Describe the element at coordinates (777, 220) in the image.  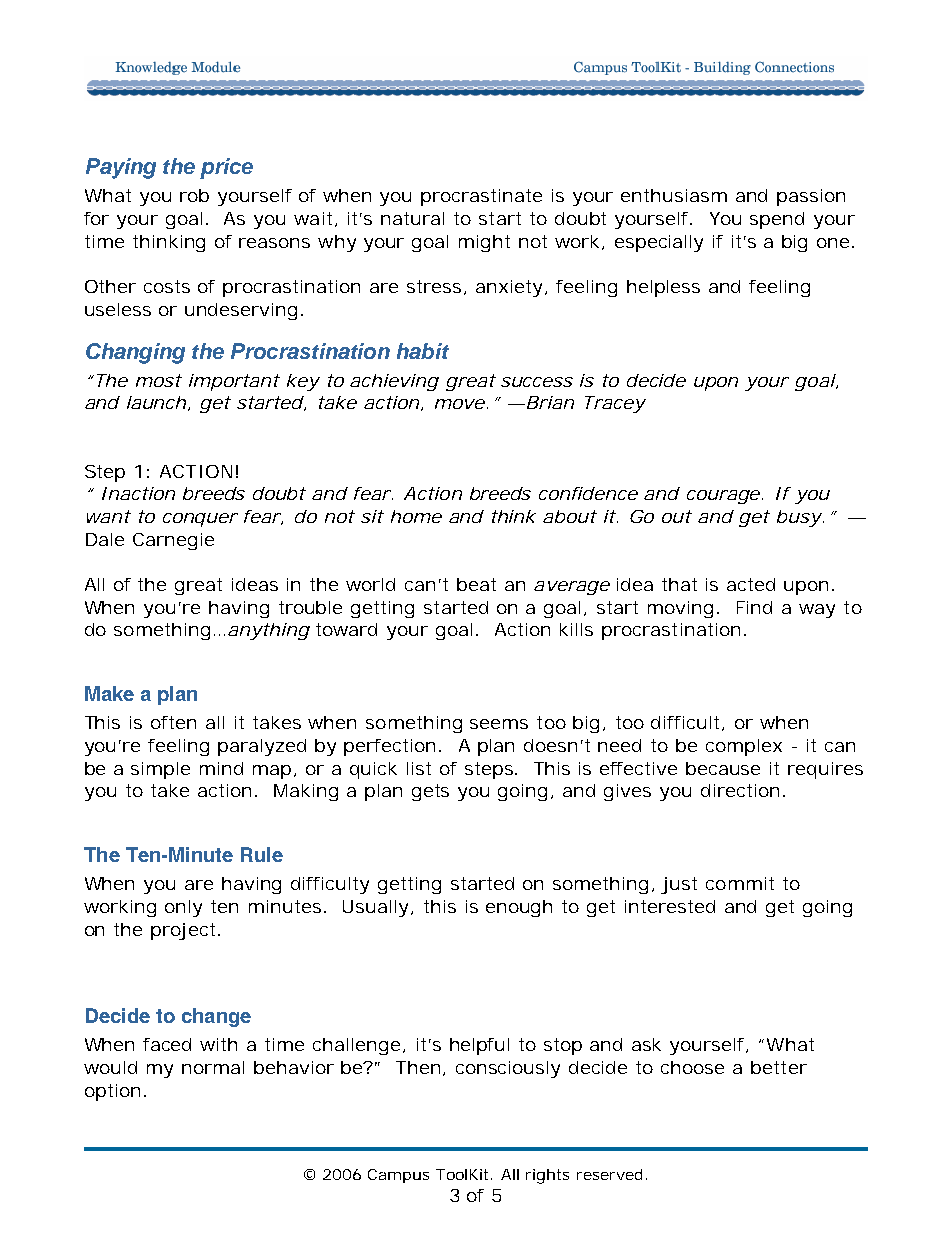
I see `spend` at that location.
